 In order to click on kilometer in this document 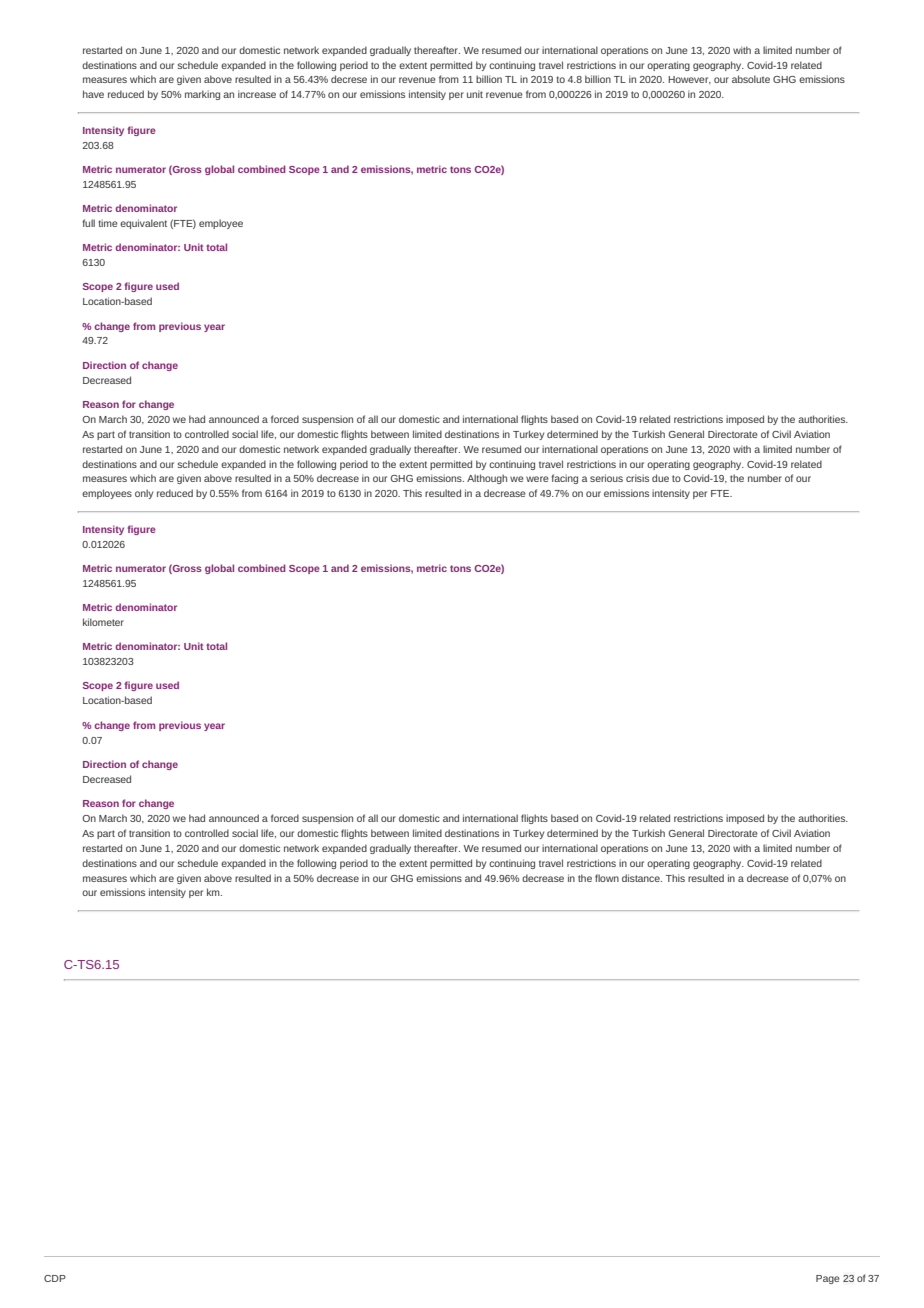, I will do `click(103, 622)`.
